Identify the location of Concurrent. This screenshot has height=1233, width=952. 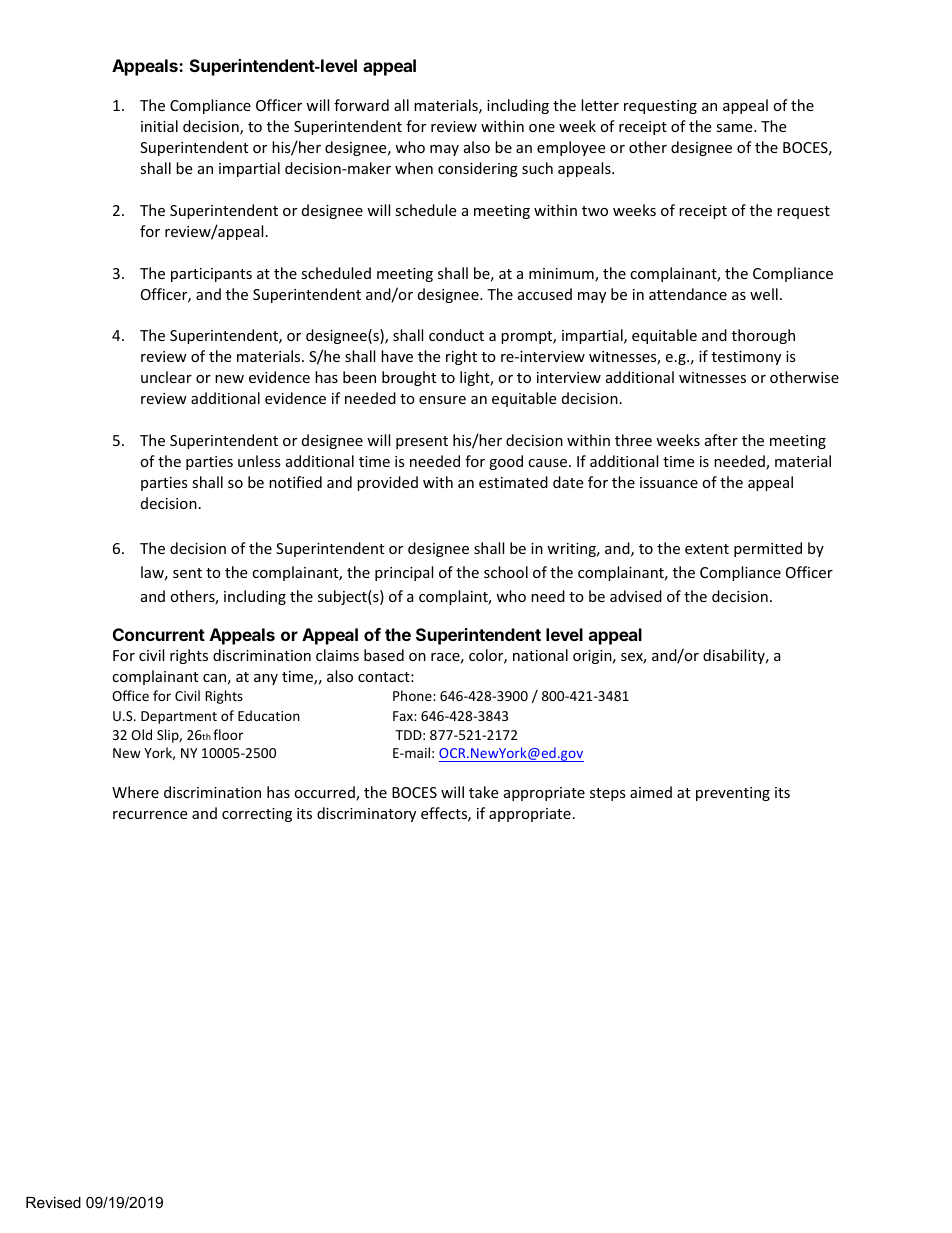
(159, 634).
